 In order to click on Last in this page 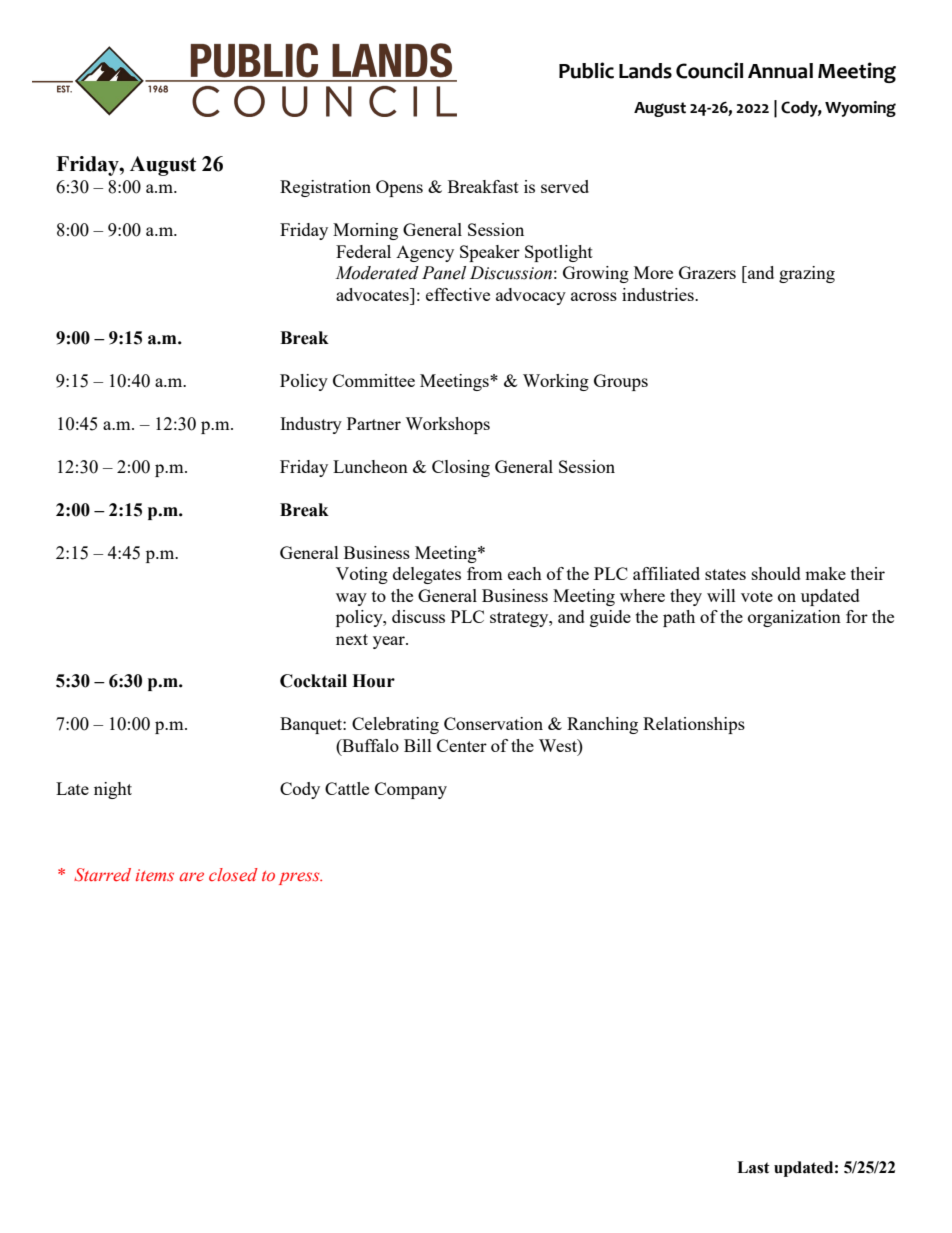, I will do `click(753, 1167)`.
